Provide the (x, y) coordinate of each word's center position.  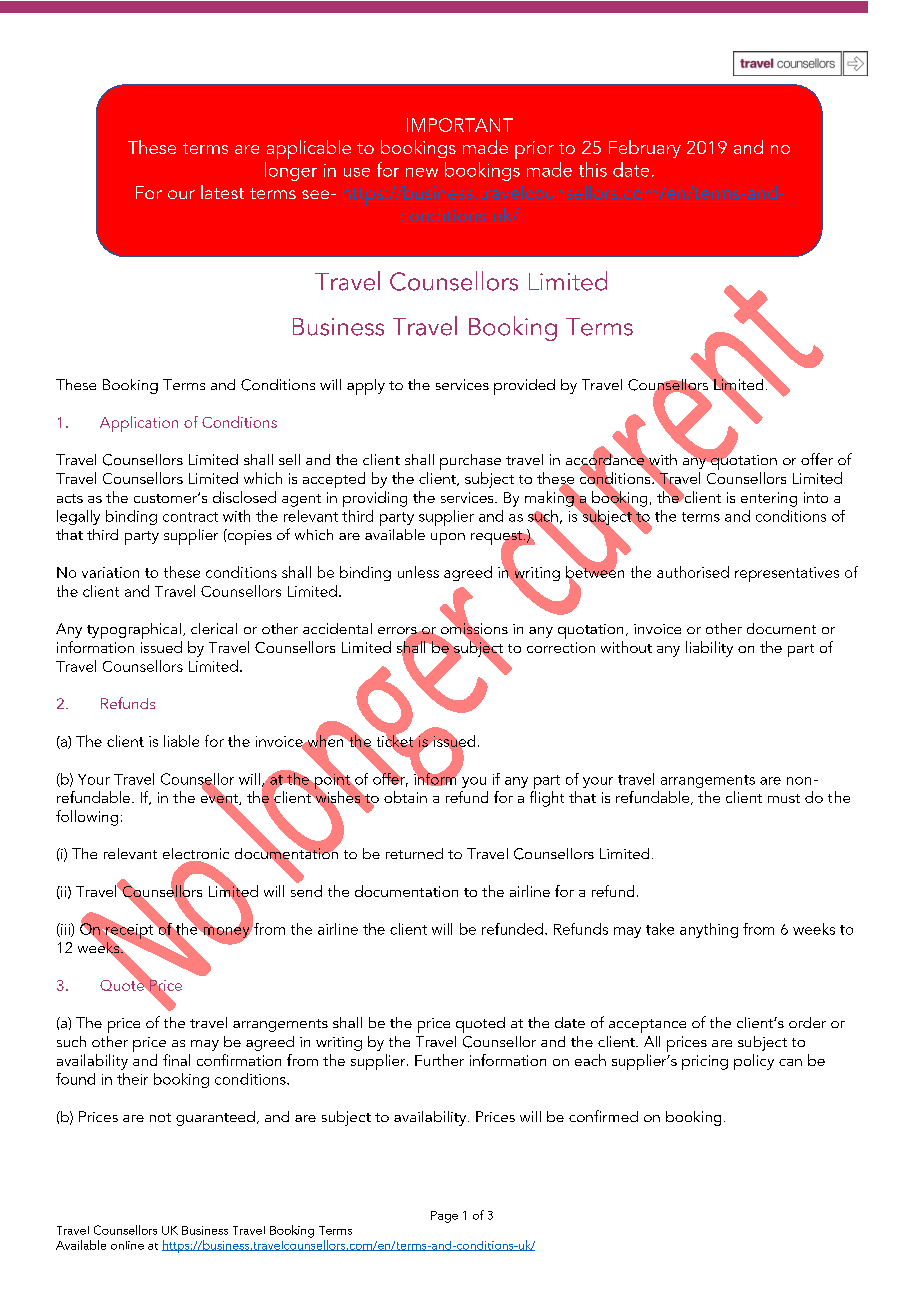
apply (366, 387)
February (645, 149)
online (127, 1245)
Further (439, 1060)
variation (110, 572)
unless (418, 572)
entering (769, 499)
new (422, 172)
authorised (693, 572)
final (176, 1060)
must (784, 798)
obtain (405, 797)
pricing (705, 1062)
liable (181, 741)
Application (139, 424)
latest (222, 192)
